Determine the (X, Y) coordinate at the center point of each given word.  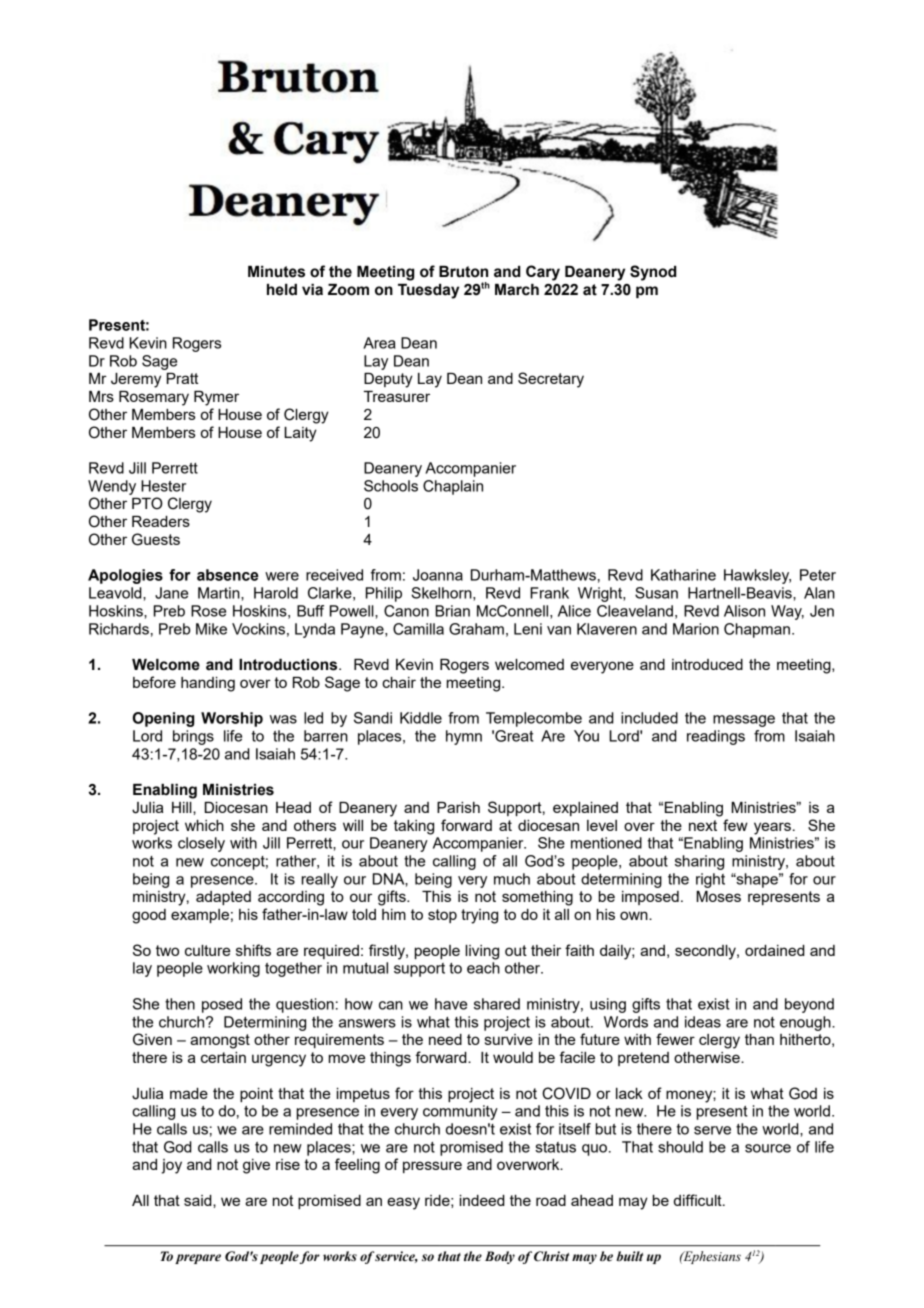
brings (193, 737)
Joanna (438, 575)
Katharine (683, 575)
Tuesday (428, 291)
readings (716, 737)
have (451, 1004)
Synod (653, 273)
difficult (699, 1200)
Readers (161, 521)
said (199, 1200)
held (282, 290)
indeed (482, 1200)
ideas (703, 1022)
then (180, 1004)
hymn (464, 737)
